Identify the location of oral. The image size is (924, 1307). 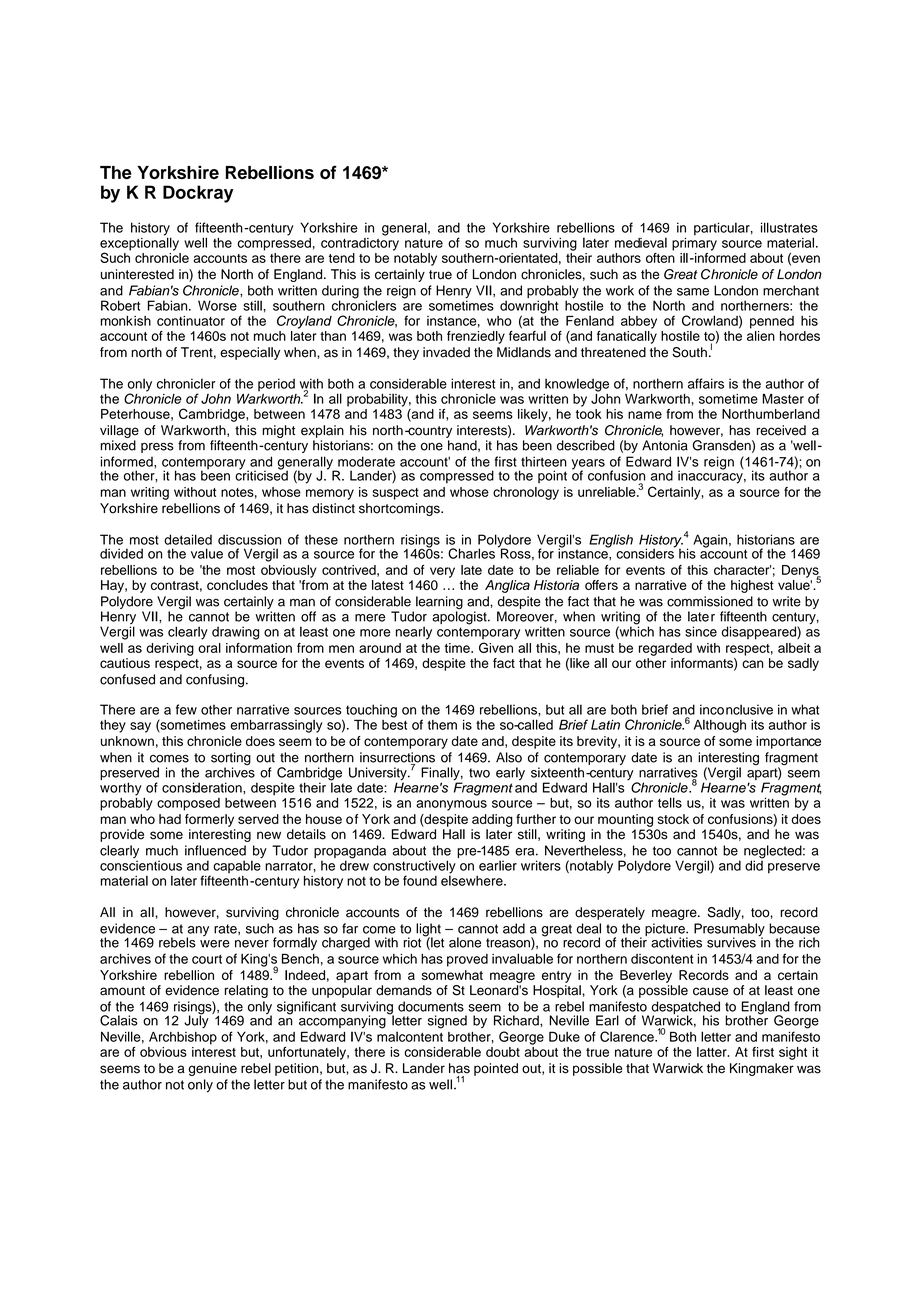
(209, 648).
